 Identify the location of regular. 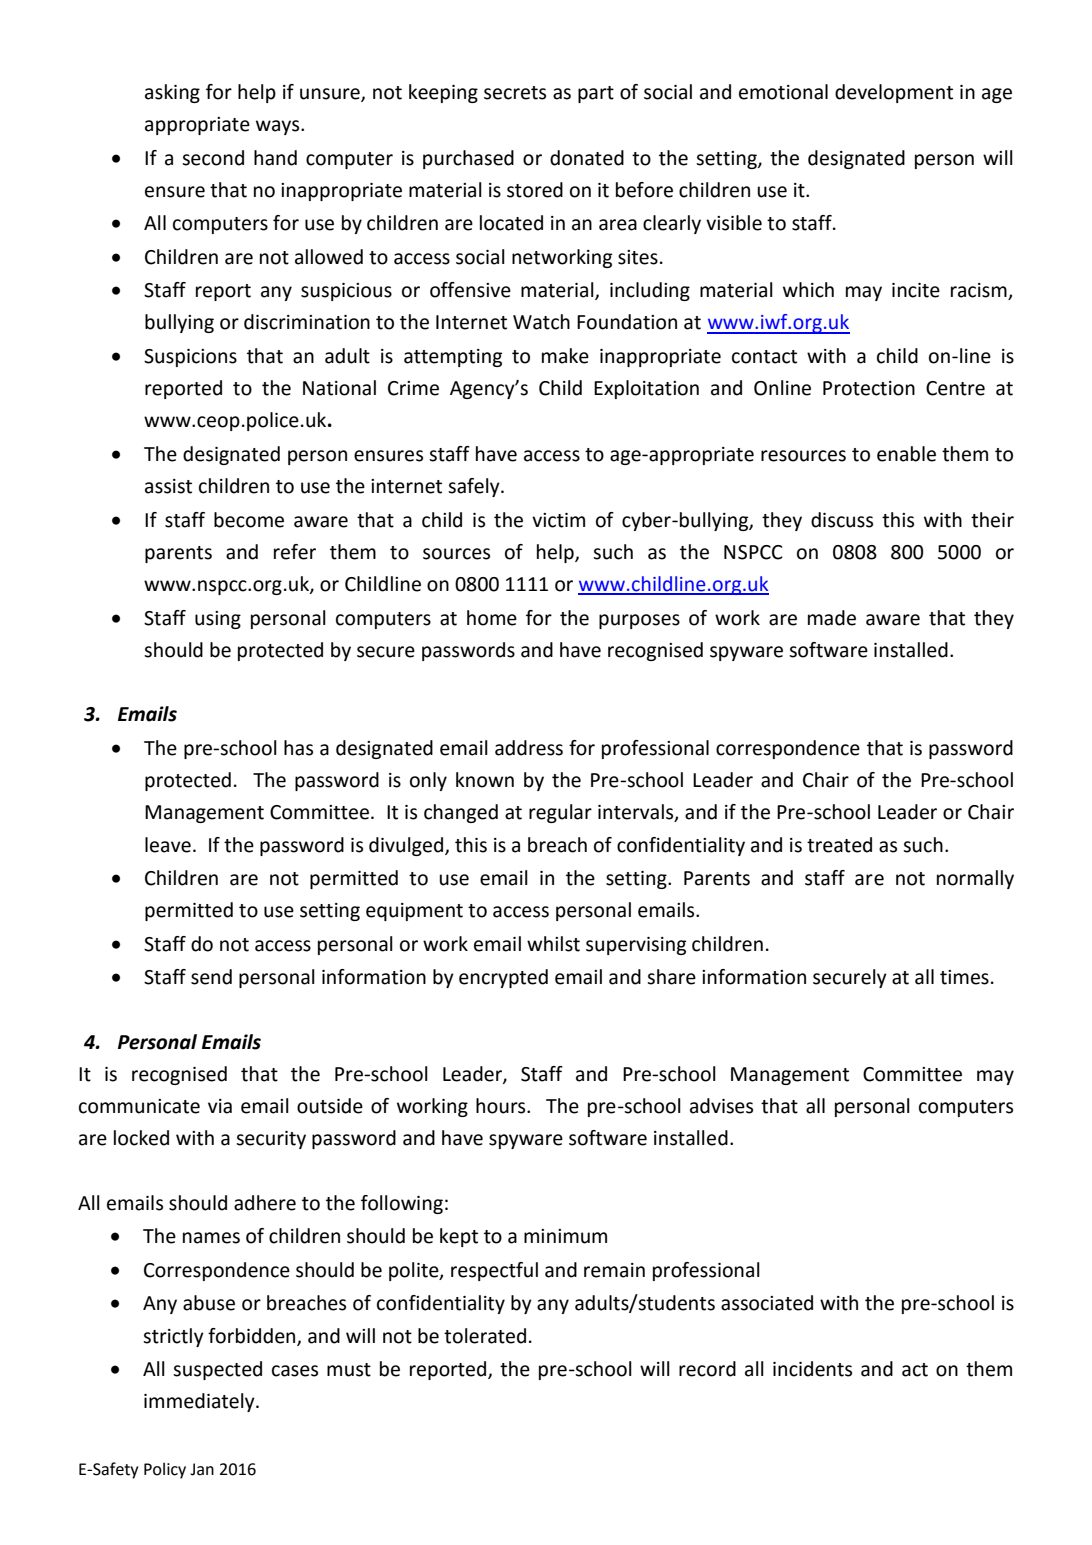
(560, 813).
